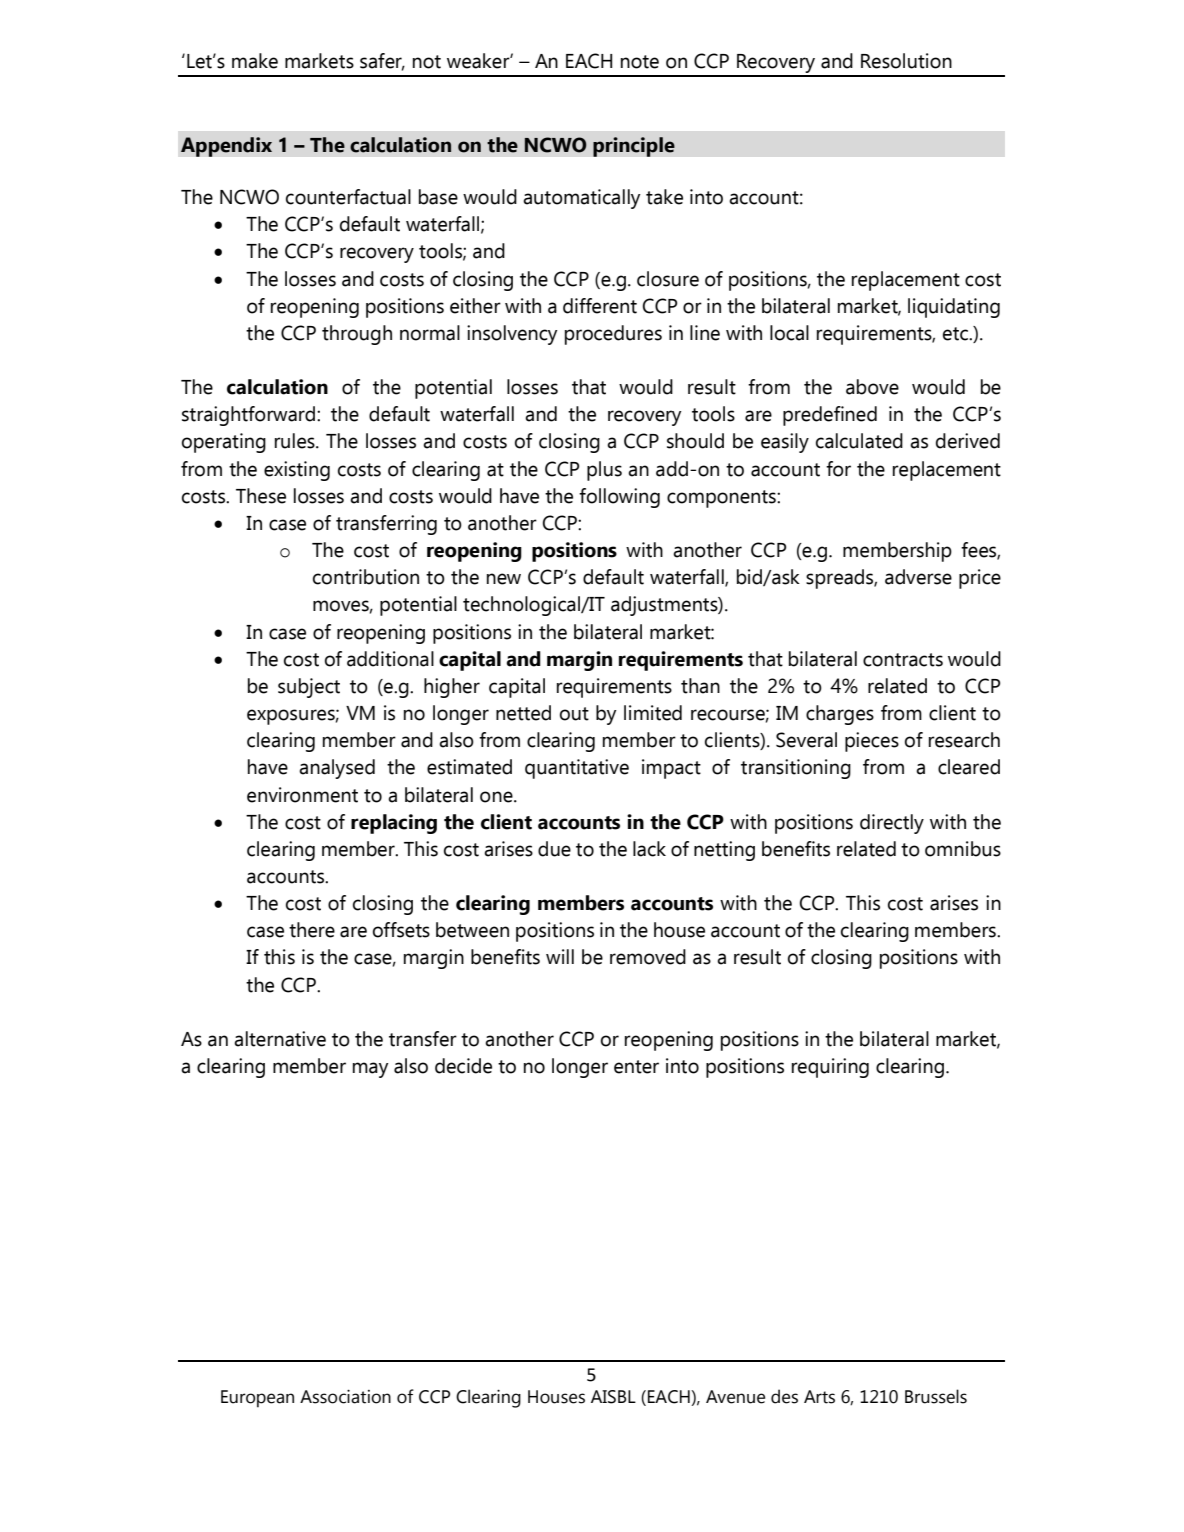  Describe the element at coordinates (345, 1396) in the screenshot. I see `Association` at that location.
